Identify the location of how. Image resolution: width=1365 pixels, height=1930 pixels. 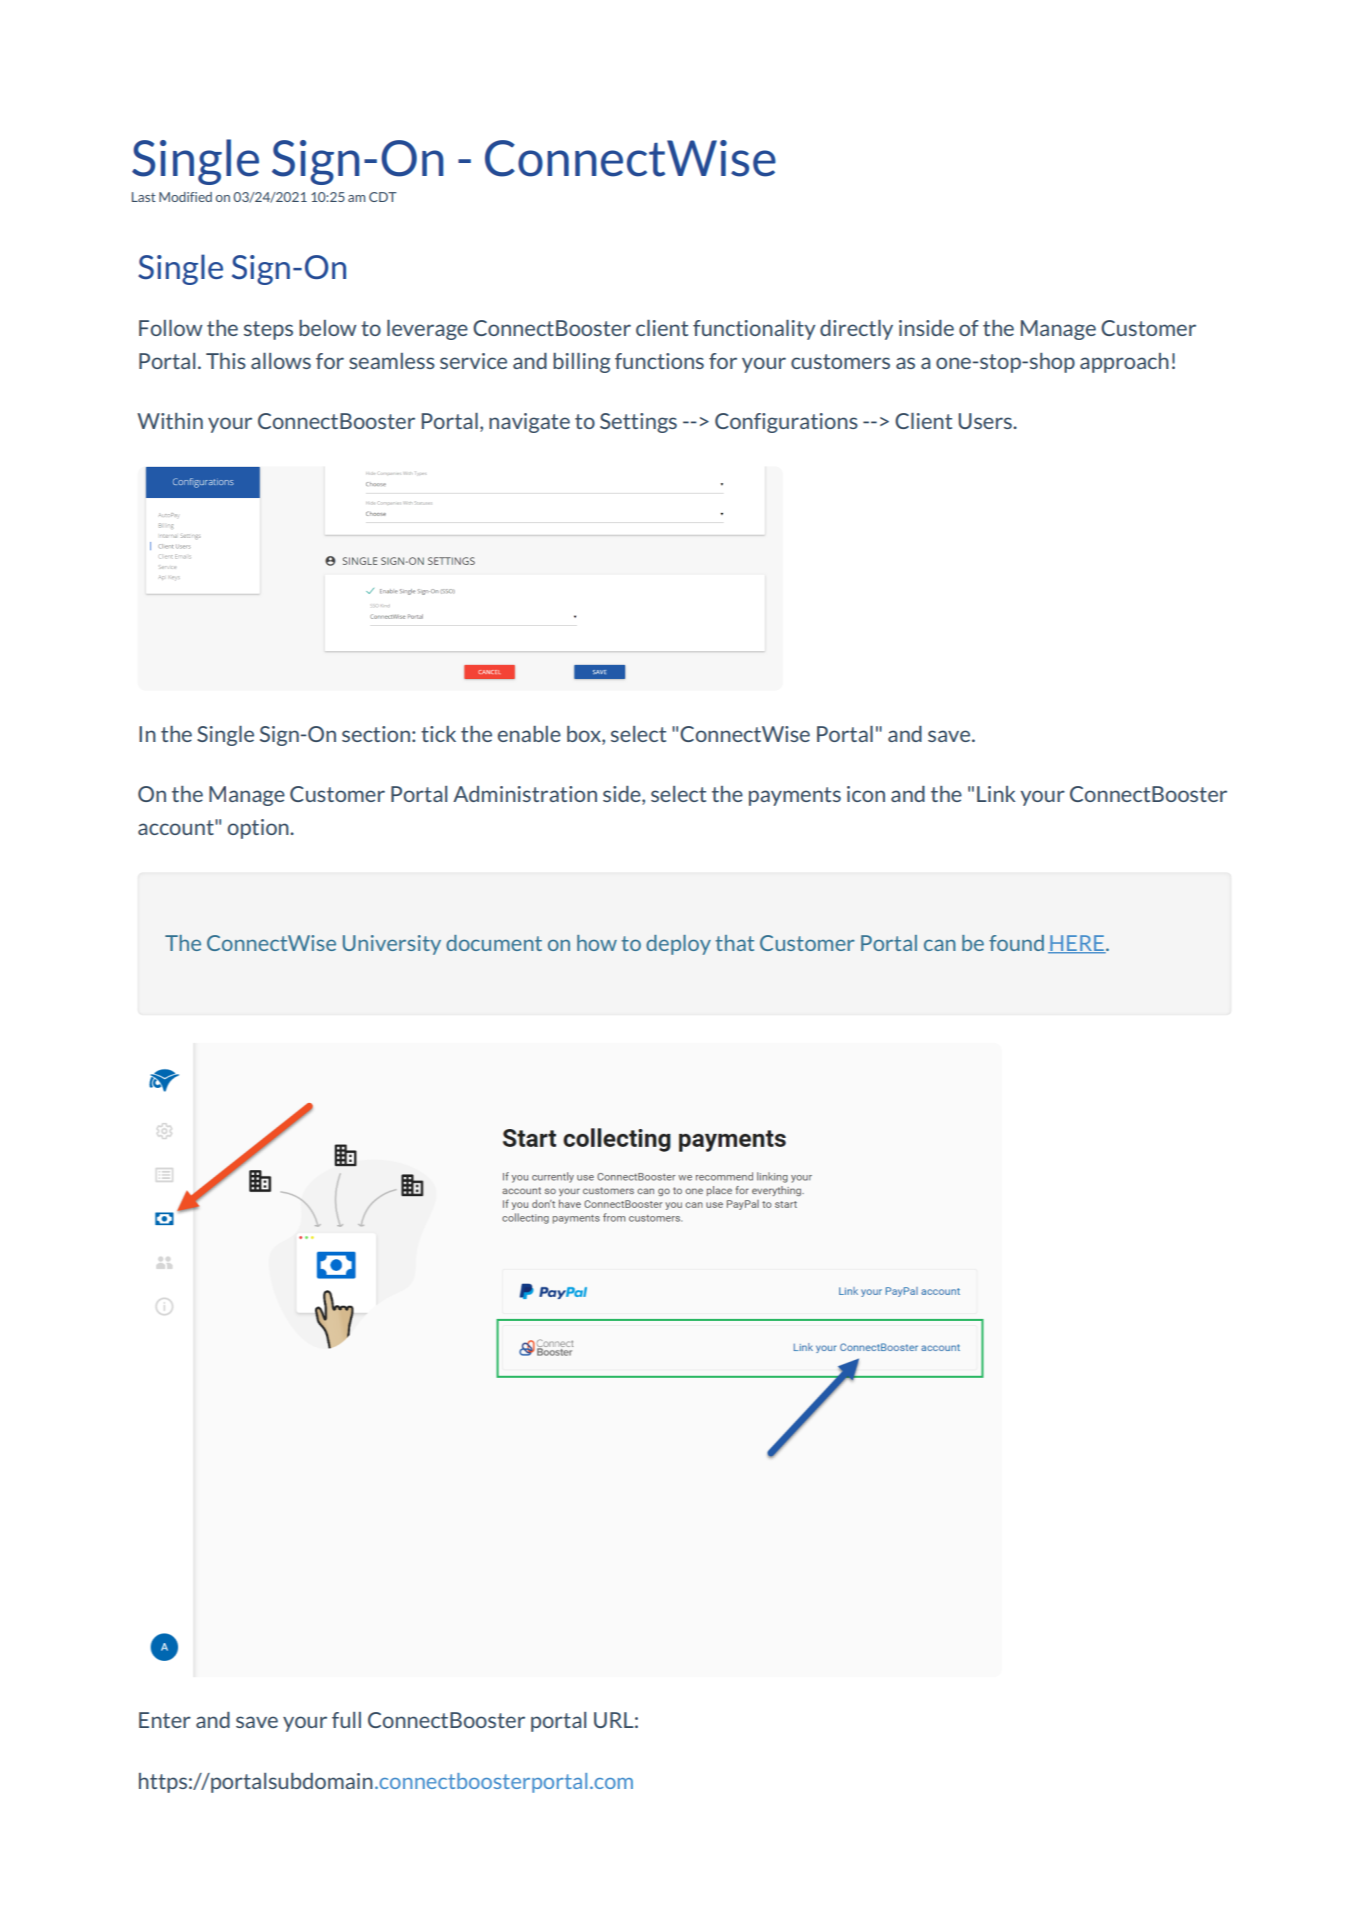
(597, 943).
